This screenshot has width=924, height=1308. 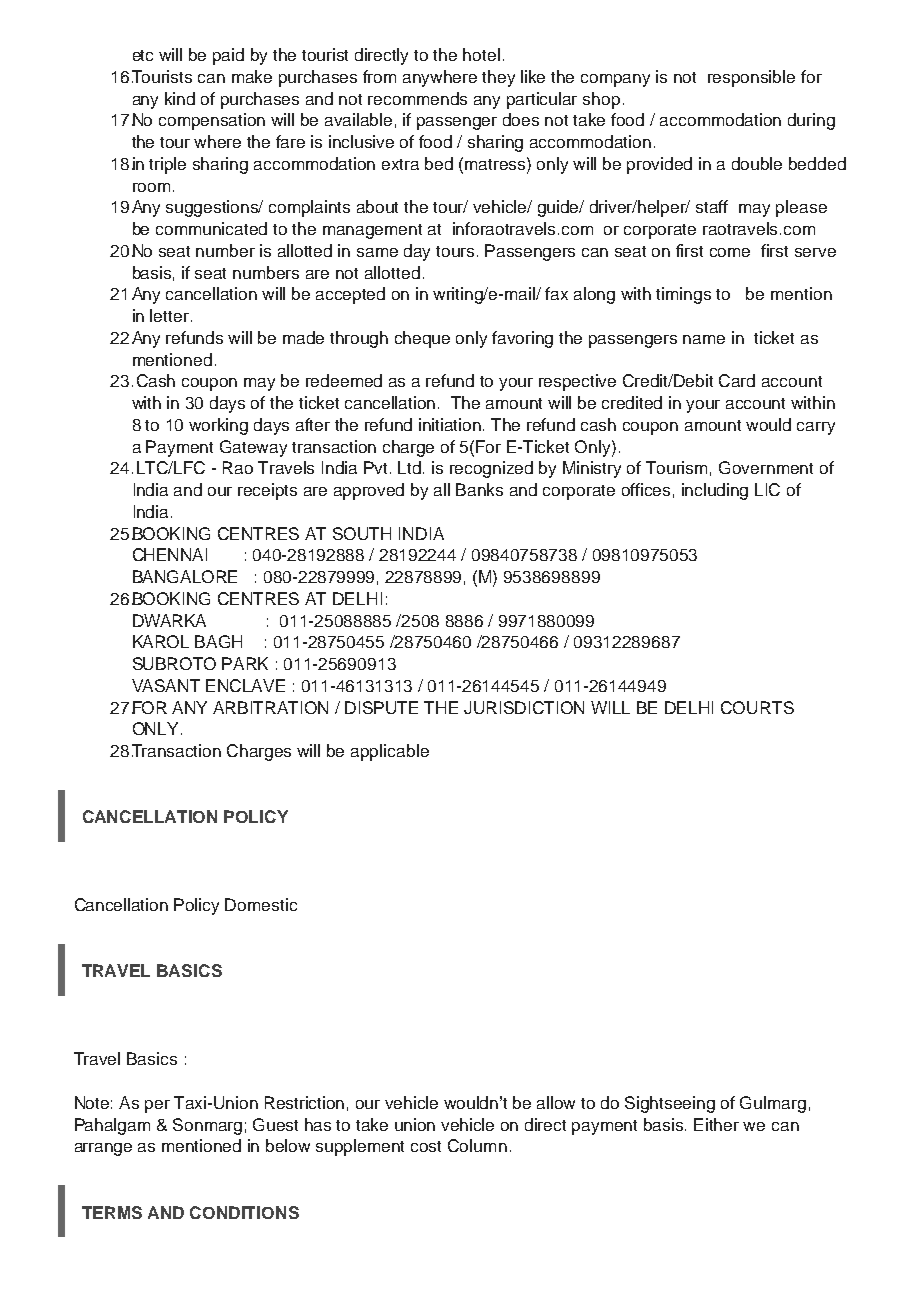 I want to click on COURTS, so click(x=757, y=707).
